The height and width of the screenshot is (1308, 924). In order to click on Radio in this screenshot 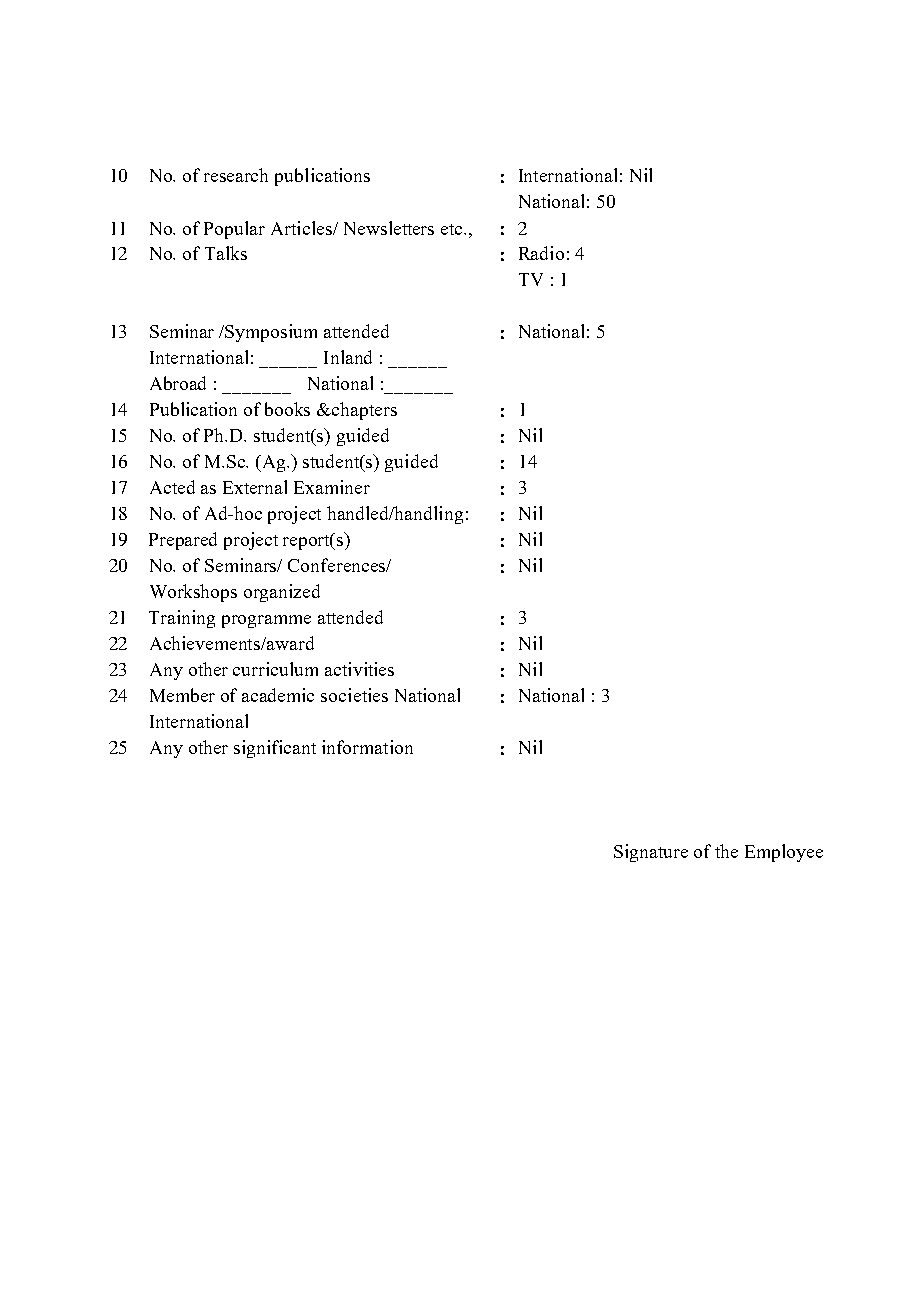, I will do `click(541, 253)`.
